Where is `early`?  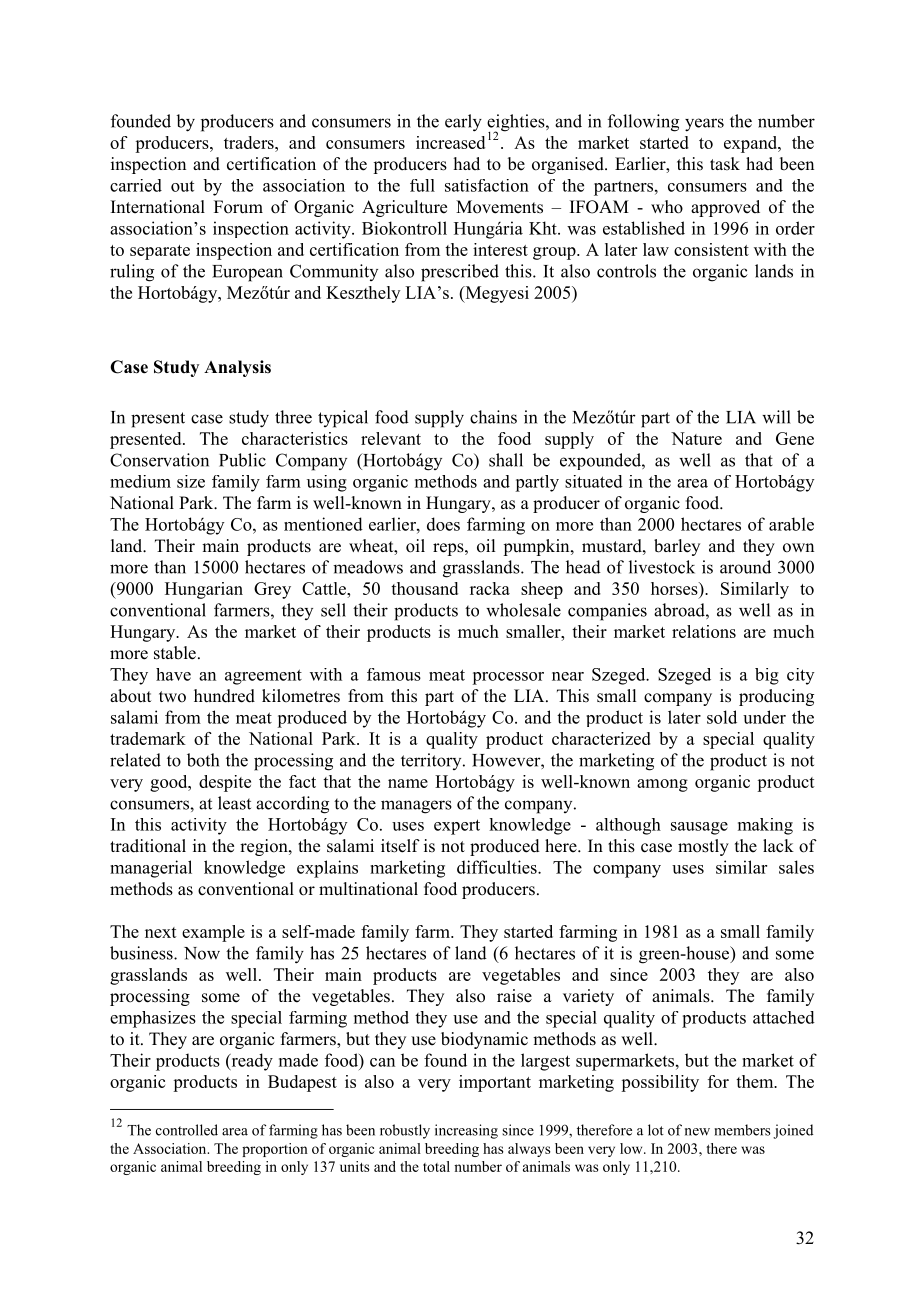
early is located at coordinates (463, 123).
